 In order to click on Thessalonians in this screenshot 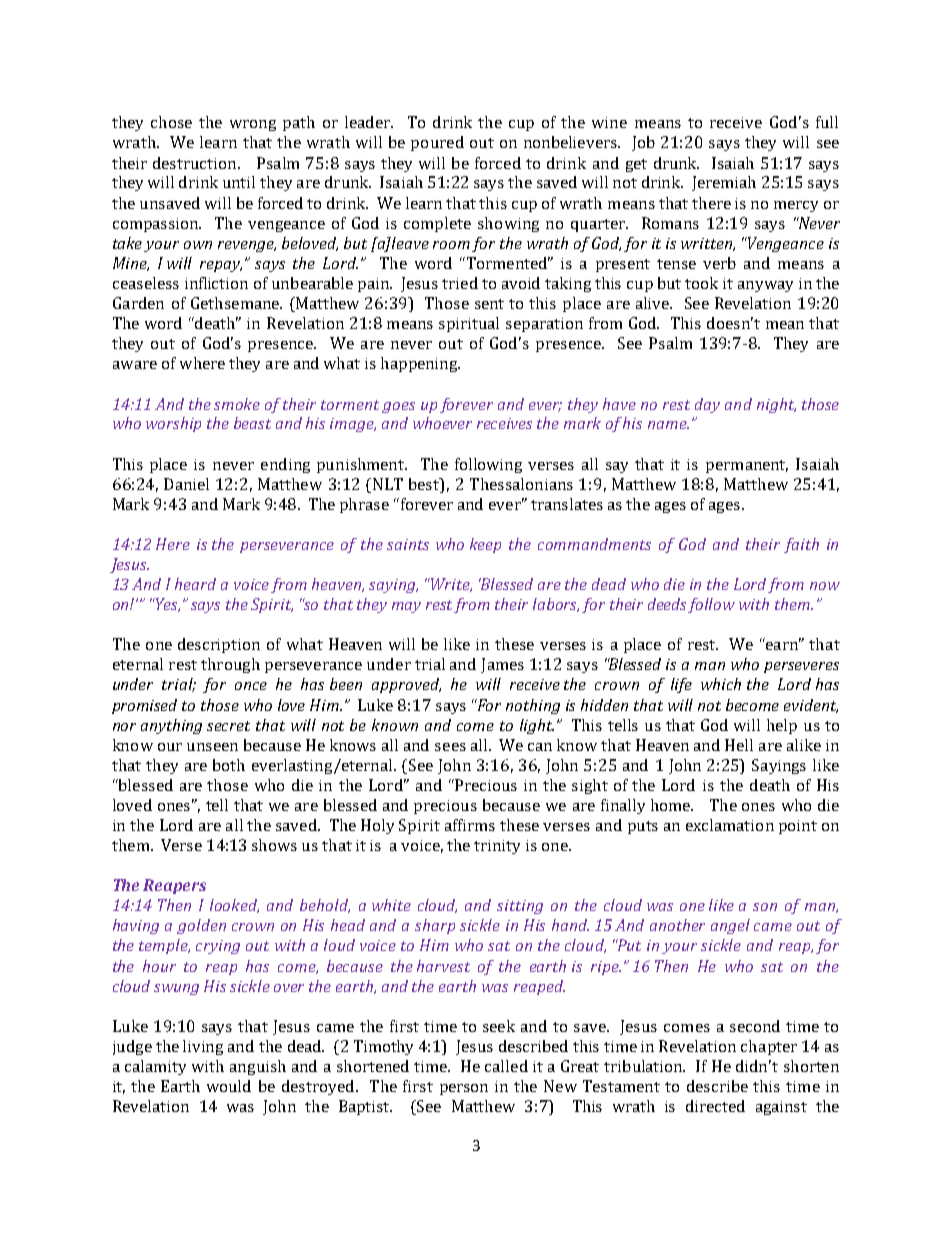, I will do `click(521, 484)`.
